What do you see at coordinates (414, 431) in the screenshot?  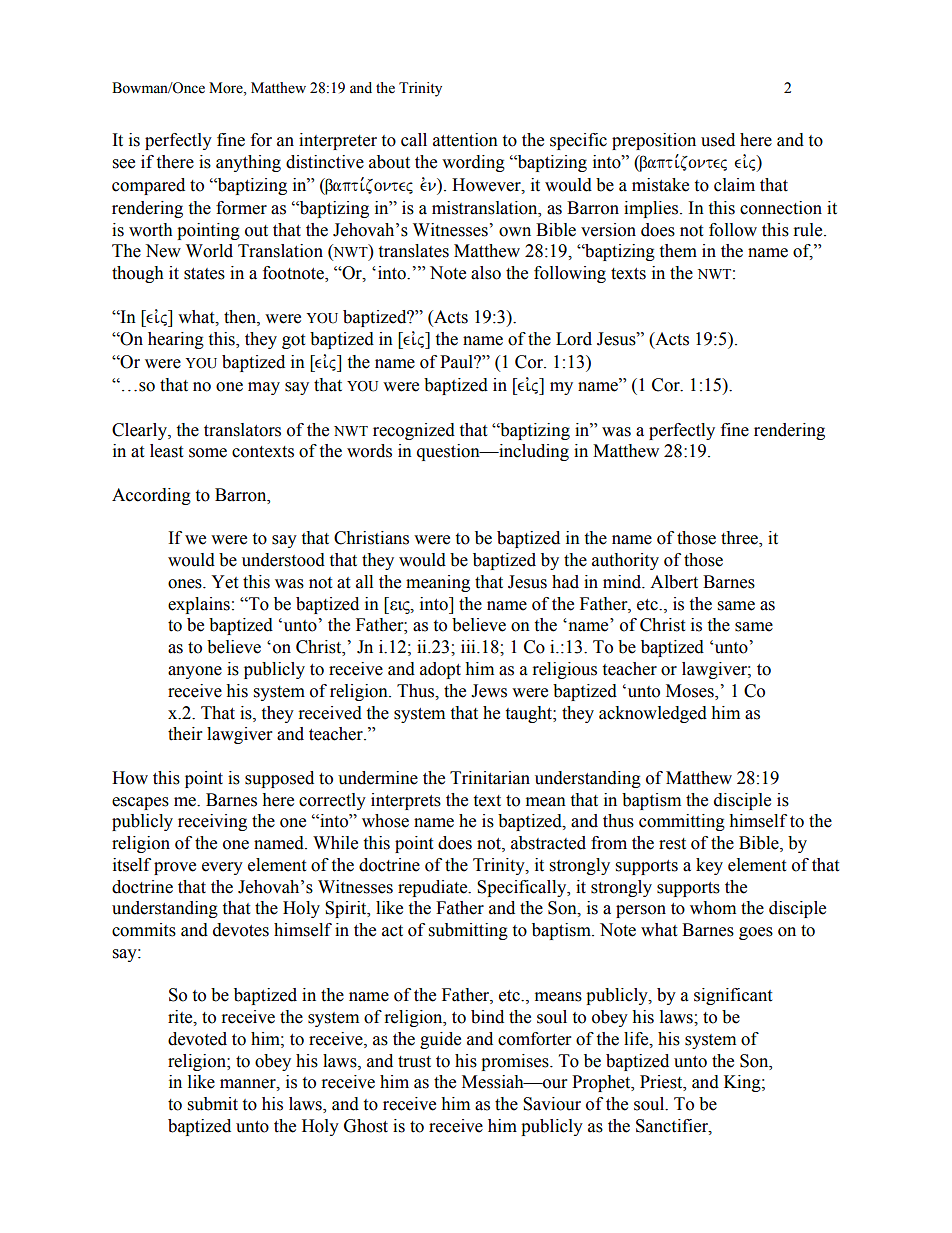 I see `recognized` at bounding box center [414, 431].
